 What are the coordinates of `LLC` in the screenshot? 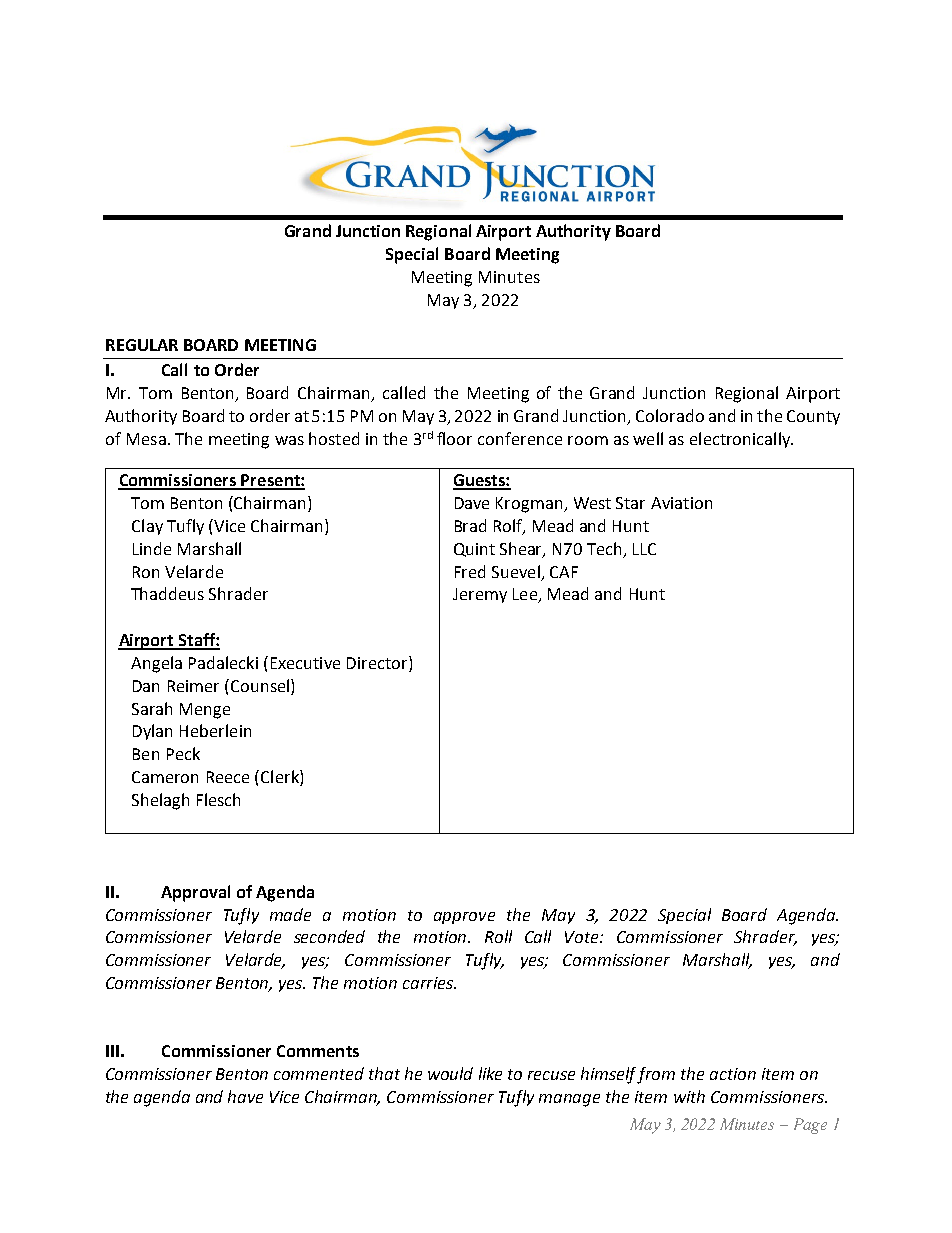 It's located at (644, 549).
